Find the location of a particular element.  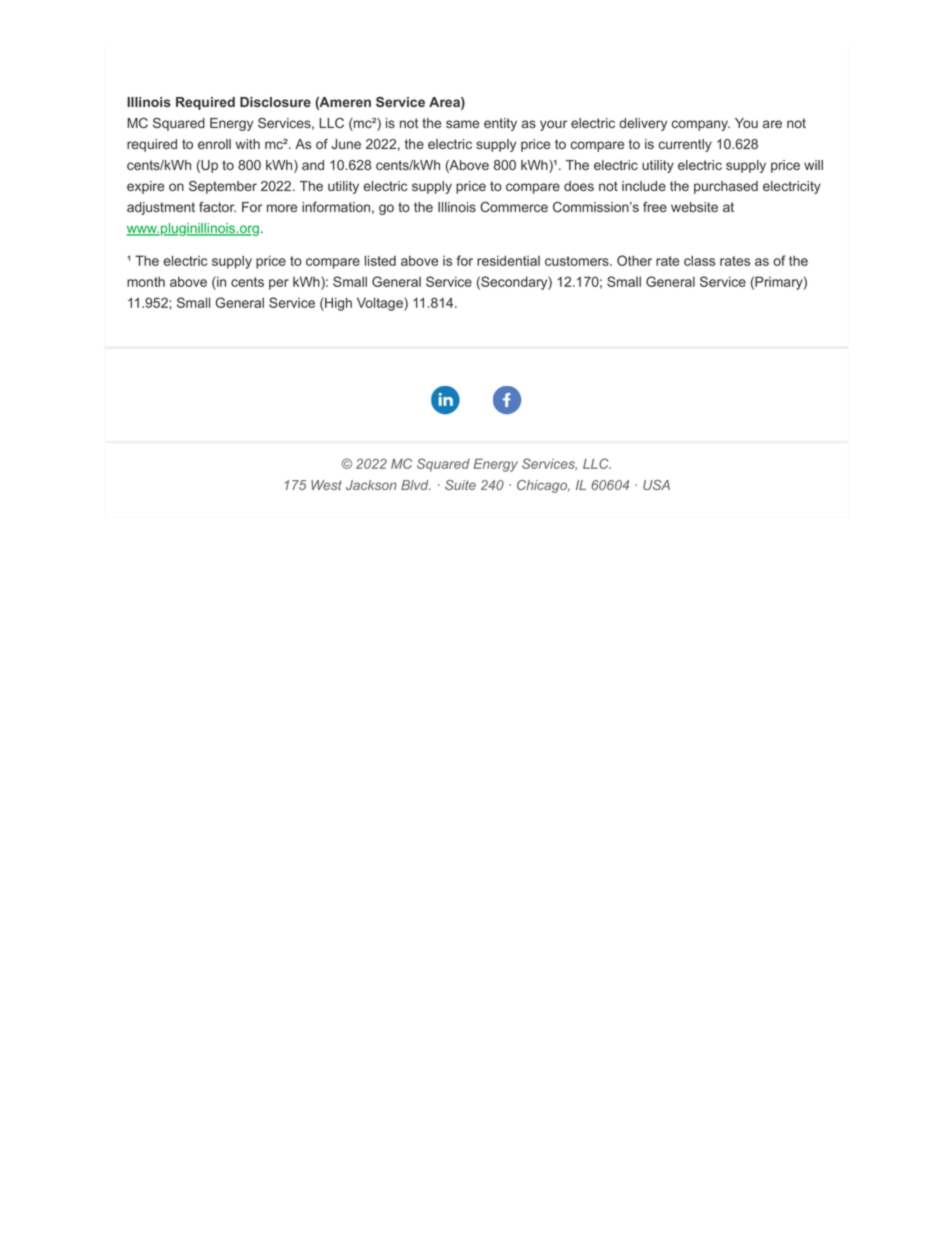

company is located at coordinates (701, 125).
